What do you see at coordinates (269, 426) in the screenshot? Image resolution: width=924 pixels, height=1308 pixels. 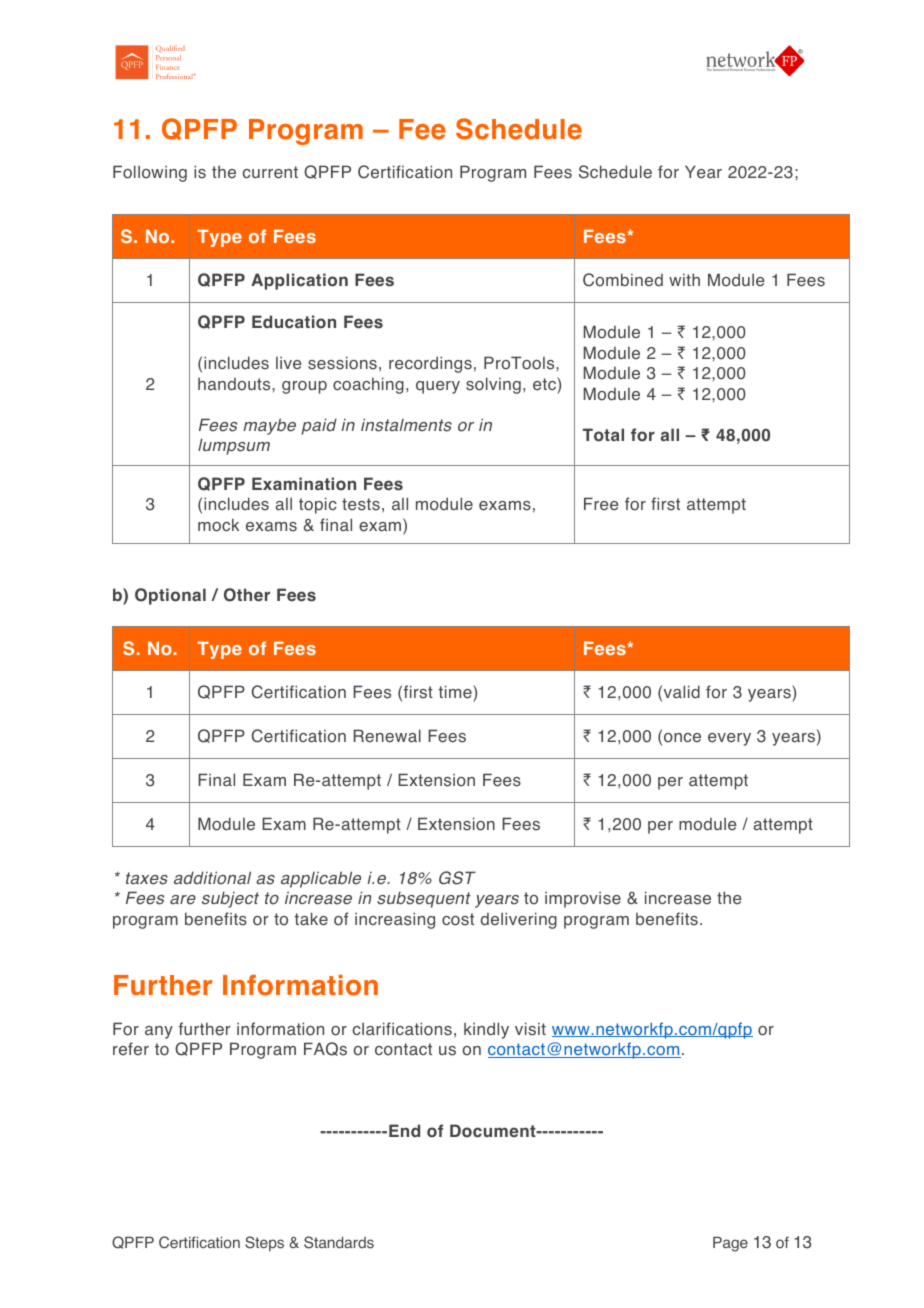 I see `maybe` at bounding box center [269, 426].
